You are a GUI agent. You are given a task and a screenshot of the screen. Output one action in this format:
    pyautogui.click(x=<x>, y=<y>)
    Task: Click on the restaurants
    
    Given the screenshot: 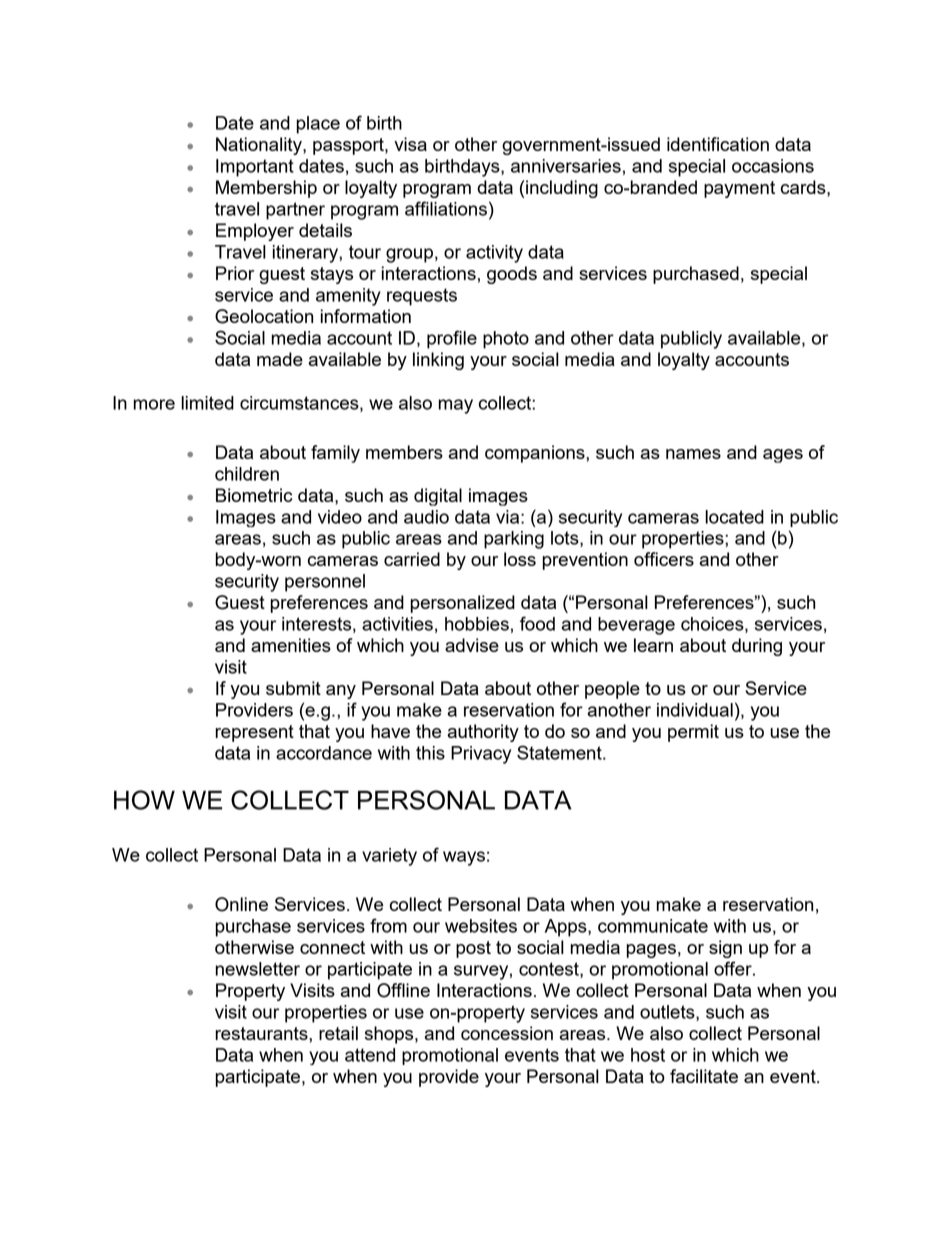 What is the action you would take?
    pyautogui.click(x=262, y=1033)
